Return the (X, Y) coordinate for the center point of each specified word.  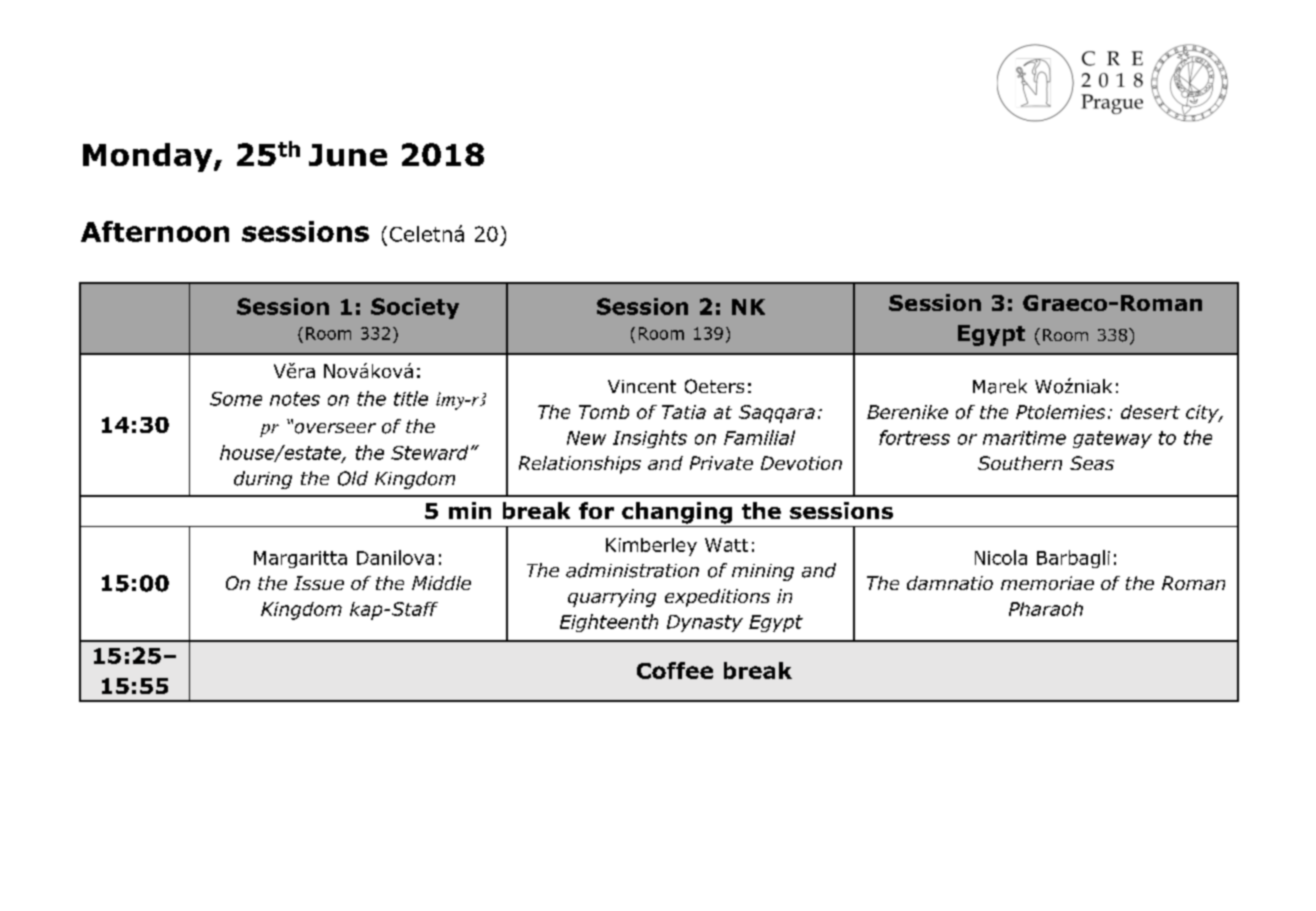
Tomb (604, 412)
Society (415, 308)
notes (295, 399)
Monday (149, 157)
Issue (319, 583)
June (348, 155)
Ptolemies (1060, 412)
